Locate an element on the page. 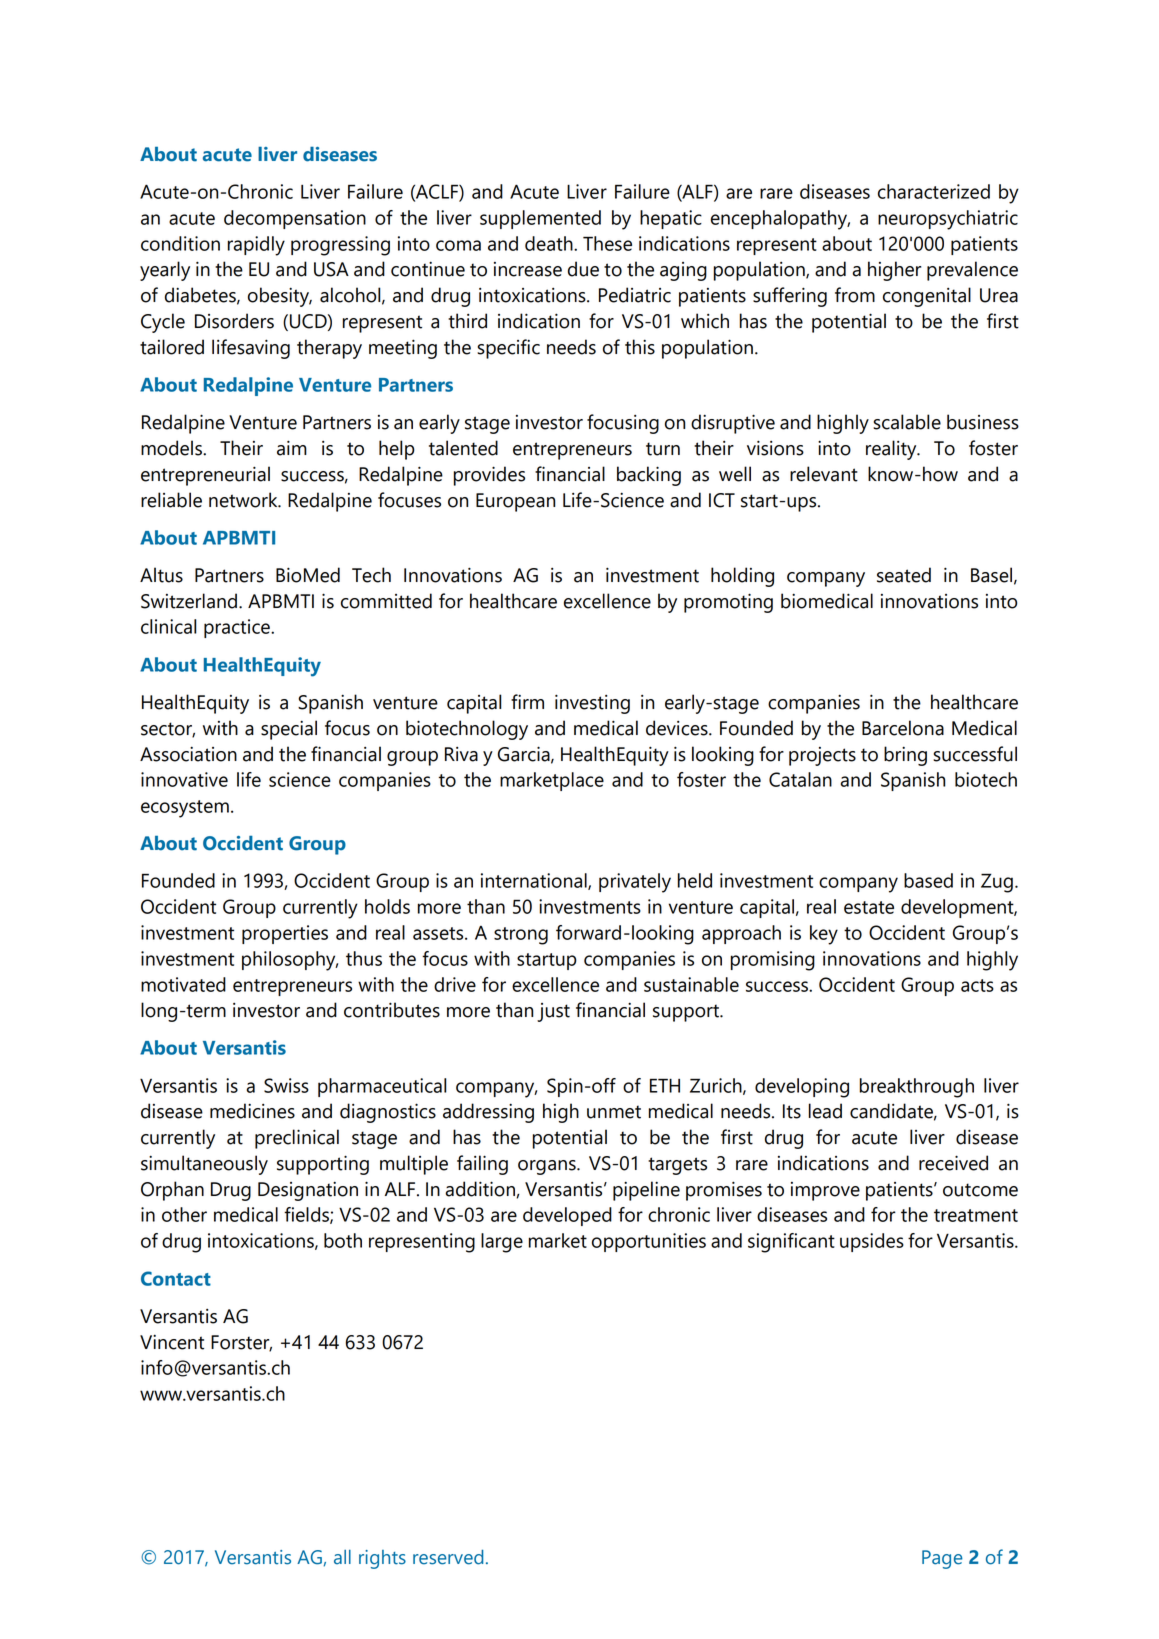  rapidly is located at coordinates (256, 246).
